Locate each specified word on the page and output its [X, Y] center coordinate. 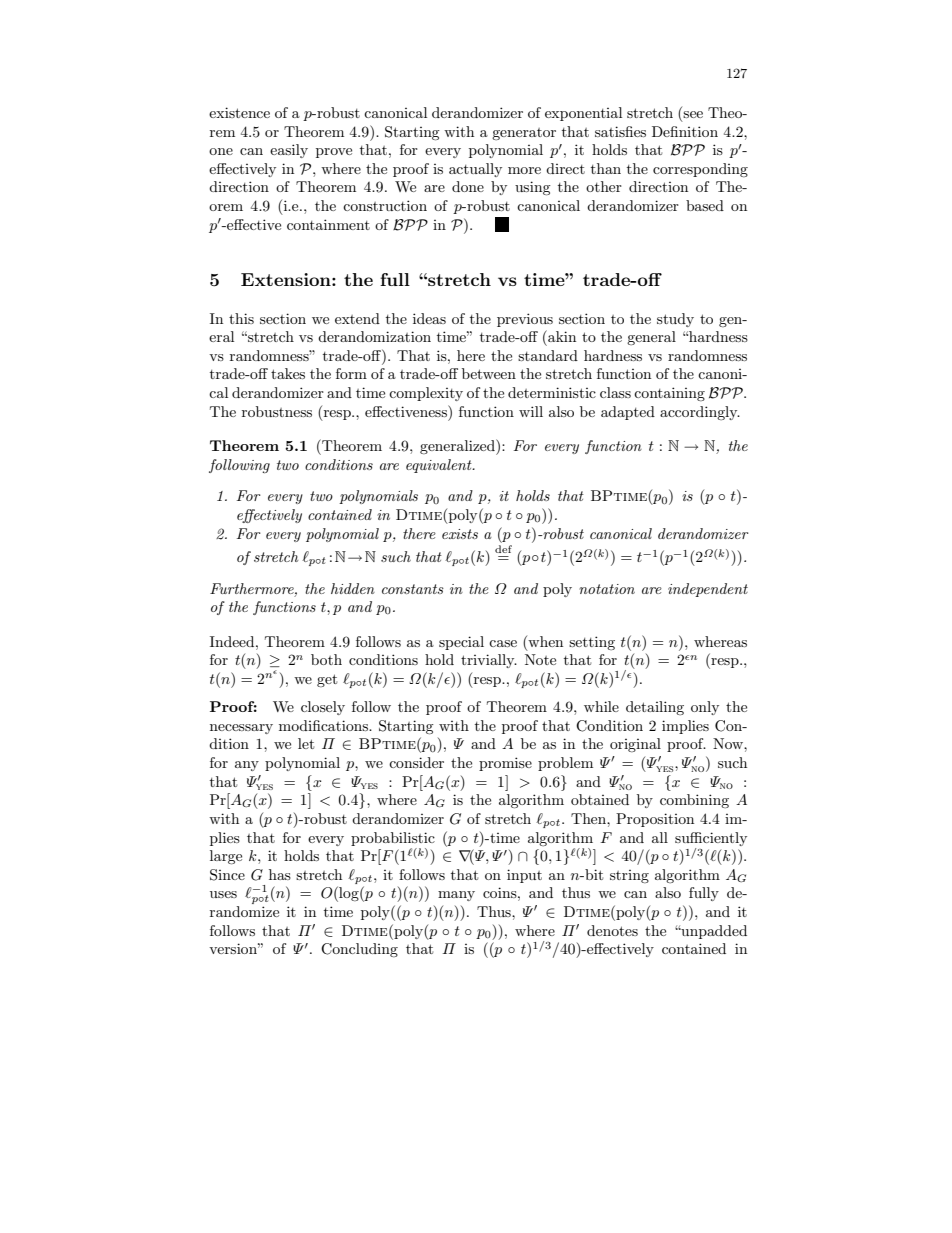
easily [289, 151]
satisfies [620, 131]
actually [475, 170]
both [326, 659]
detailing [655, 708]
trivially [489, 661]
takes [288, 373]
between [489, 373]
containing [669, 394]
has [280, 874]
